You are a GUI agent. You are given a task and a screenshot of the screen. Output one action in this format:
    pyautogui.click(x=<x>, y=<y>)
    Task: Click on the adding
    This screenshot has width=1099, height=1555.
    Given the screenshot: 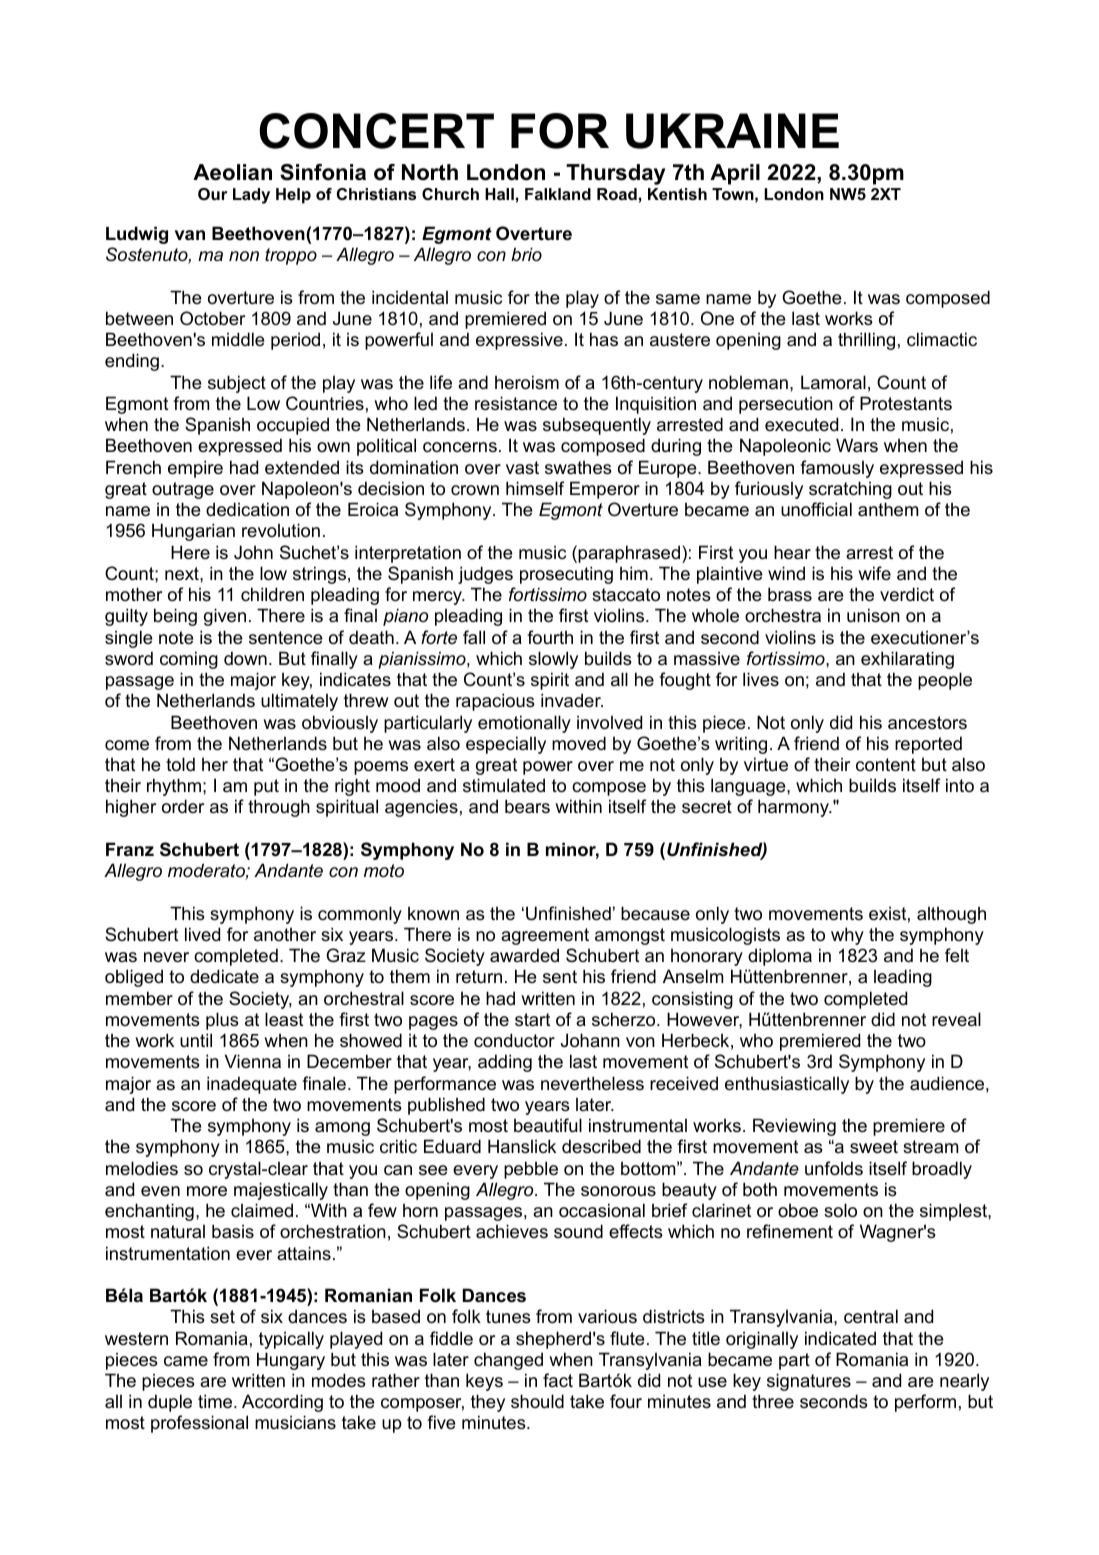 What is the action you would take?
    pyautogui.click(x=505, y=1063)
